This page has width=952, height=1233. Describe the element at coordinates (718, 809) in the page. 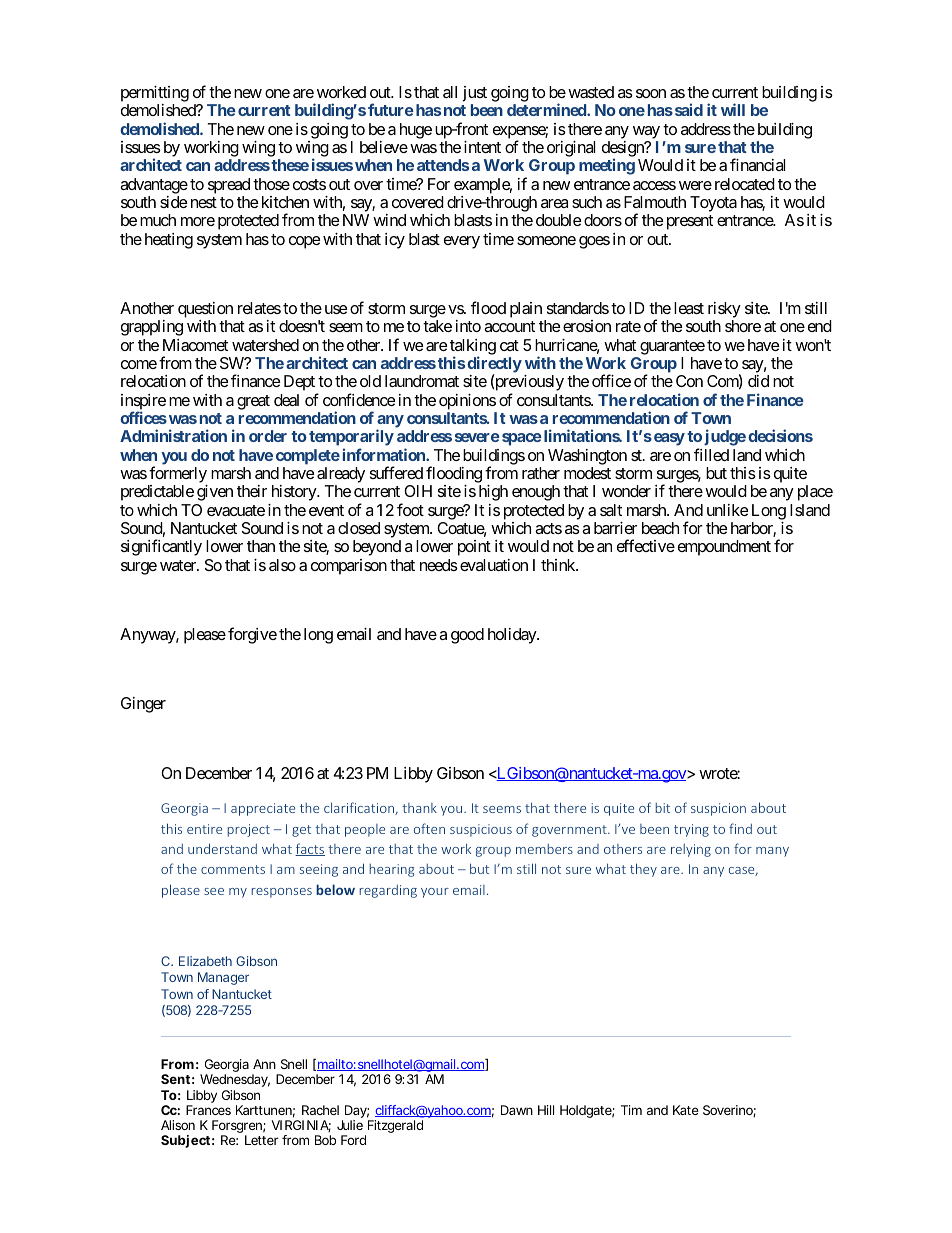

I see `suspicion` at that location.
